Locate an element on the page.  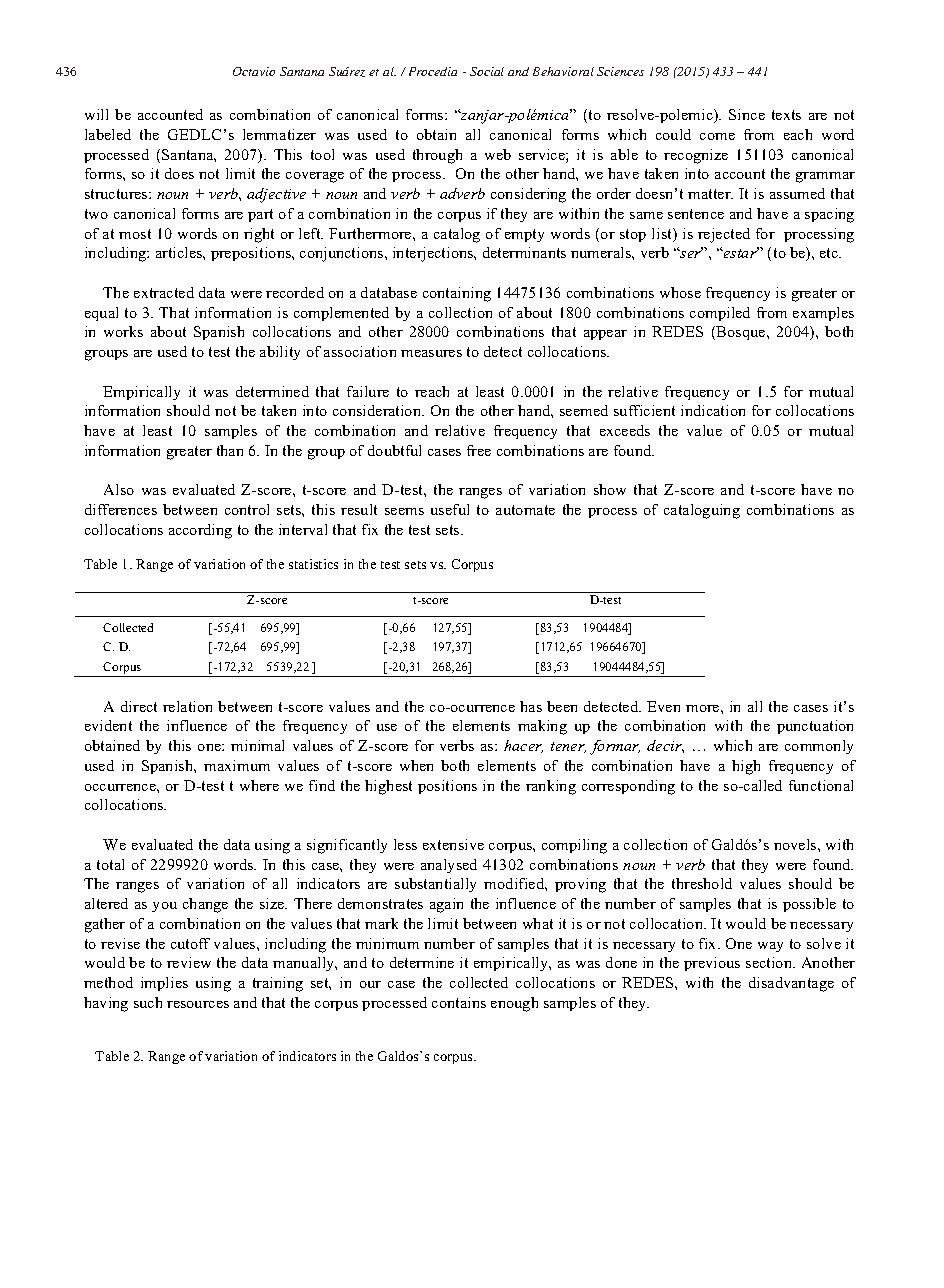
containing is located at coordinates (457, 294).
